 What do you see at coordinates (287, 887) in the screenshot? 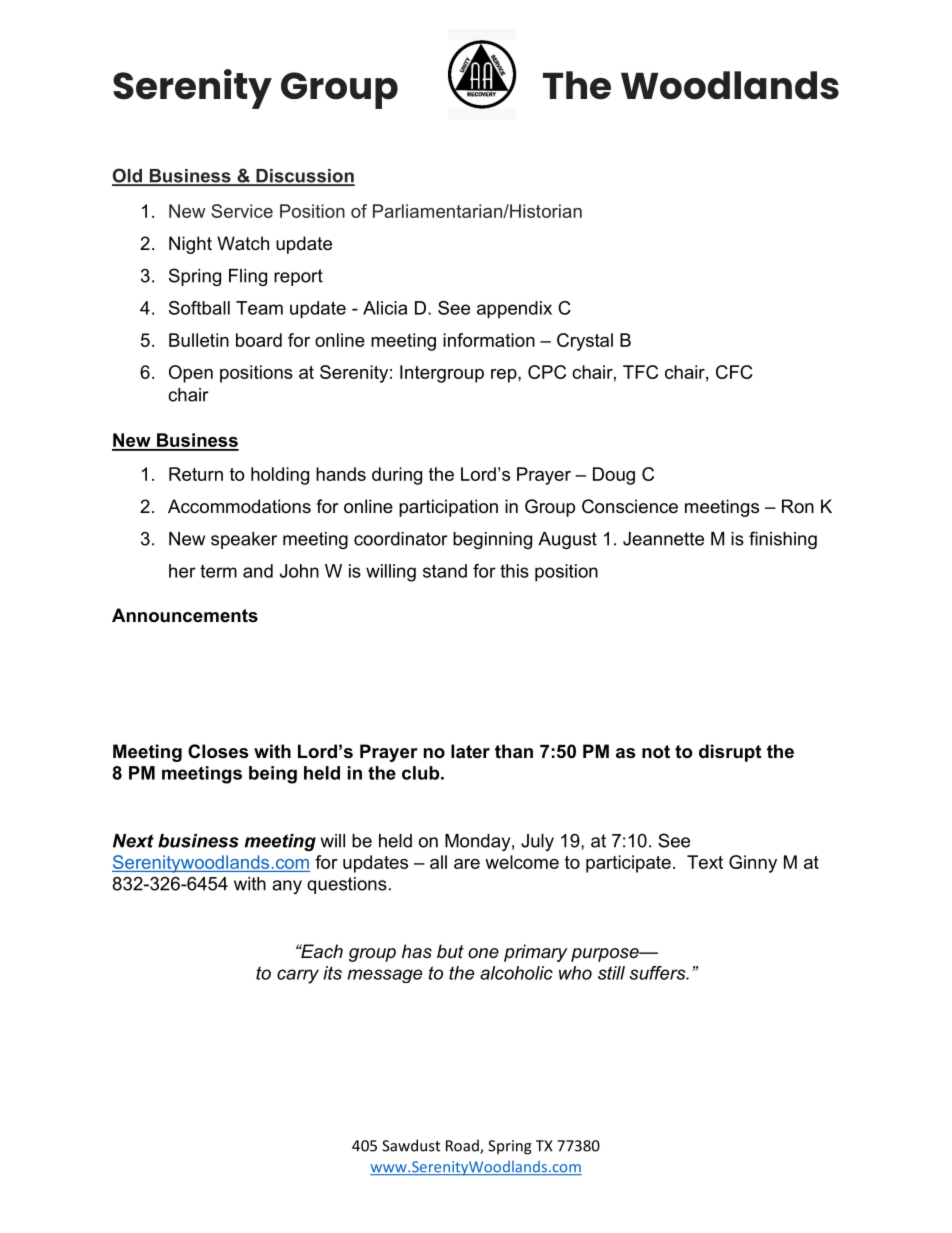
I see `any` at bounding box center [287, 887].
